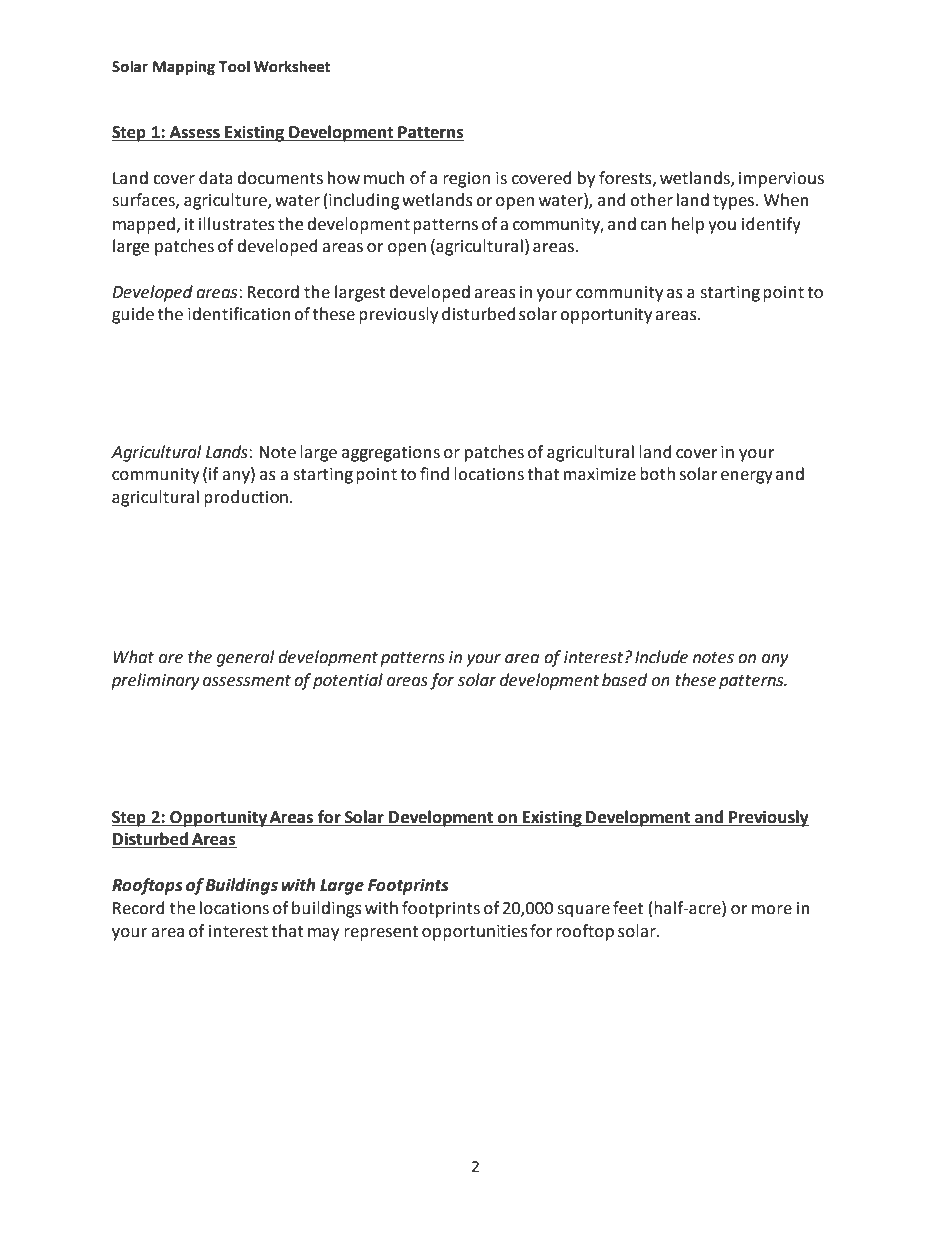 This document has height=1233, width=952. I want to click on aggregations, so click(391, 454).
